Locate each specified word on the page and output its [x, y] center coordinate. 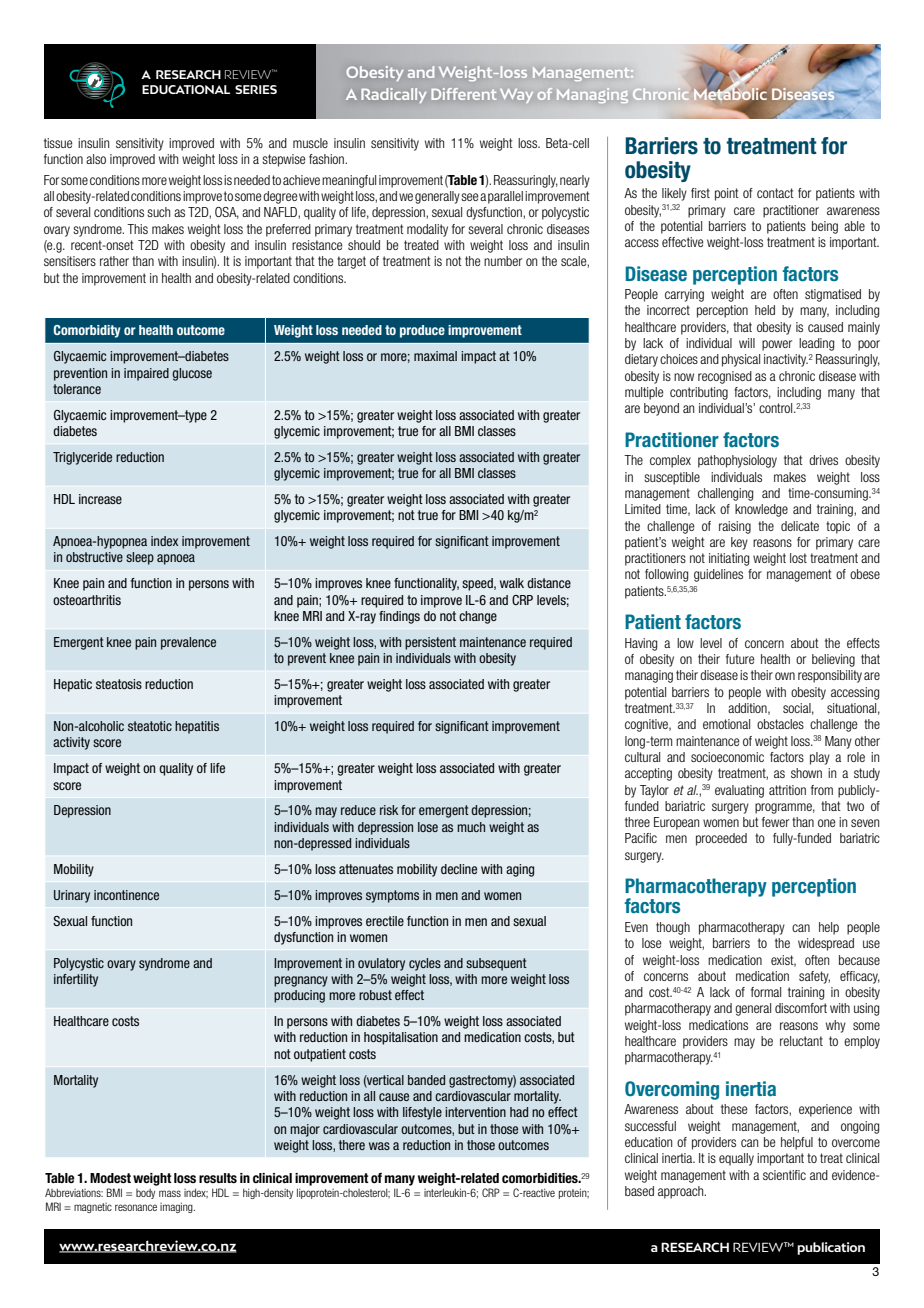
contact [775, 193]
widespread [826, 944]
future [740, 659]
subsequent [496, 964]
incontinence [126, 895]
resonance [136, 1207]
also [96, 159]
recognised [725, 377]
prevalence [188, 643]
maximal [435, 356]
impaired [146, 374]
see [470, 197]
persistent [430, 643]
